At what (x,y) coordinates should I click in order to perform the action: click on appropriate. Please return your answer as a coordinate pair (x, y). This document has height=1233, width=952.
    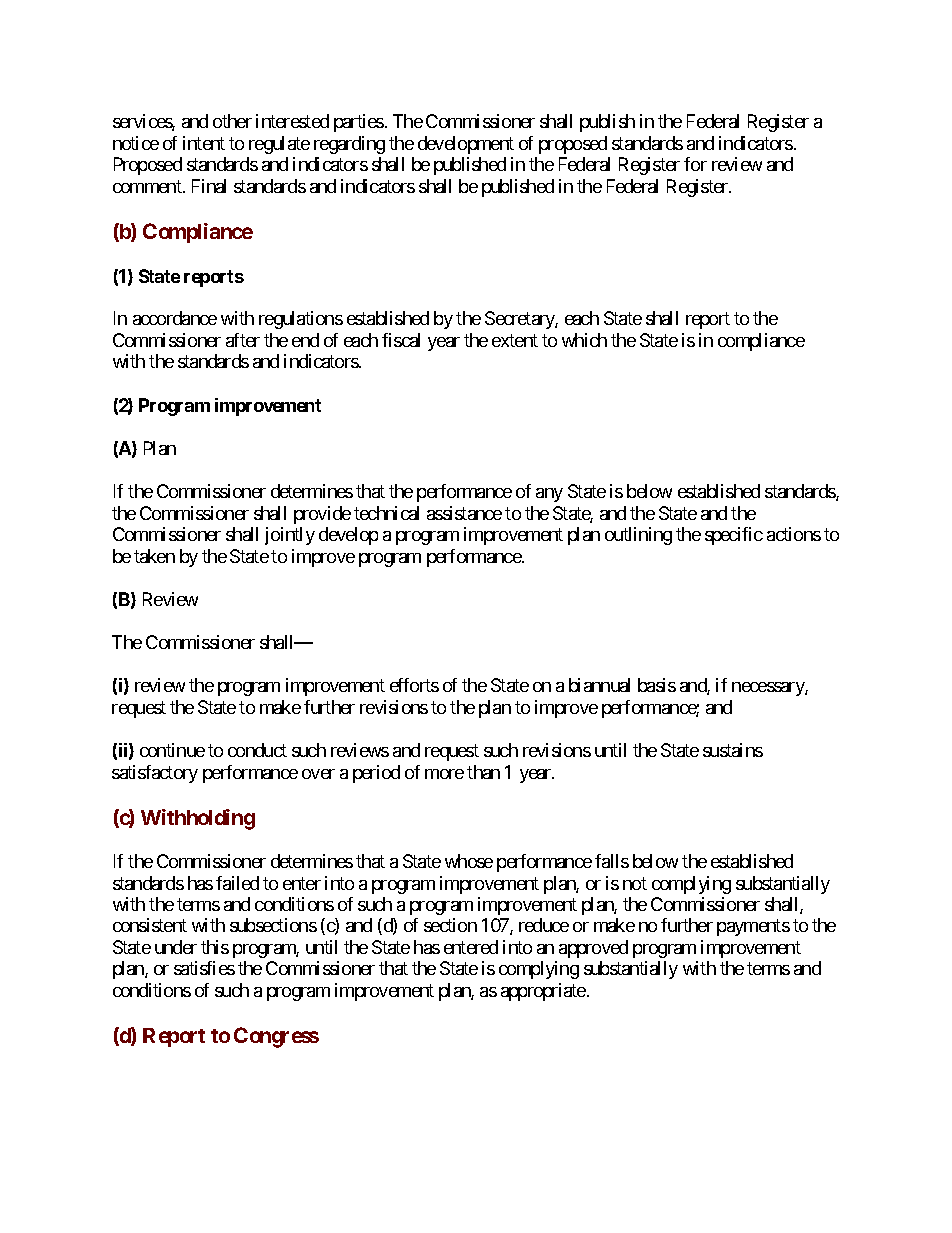
    Looking at the image, I should click on (543, 992).
